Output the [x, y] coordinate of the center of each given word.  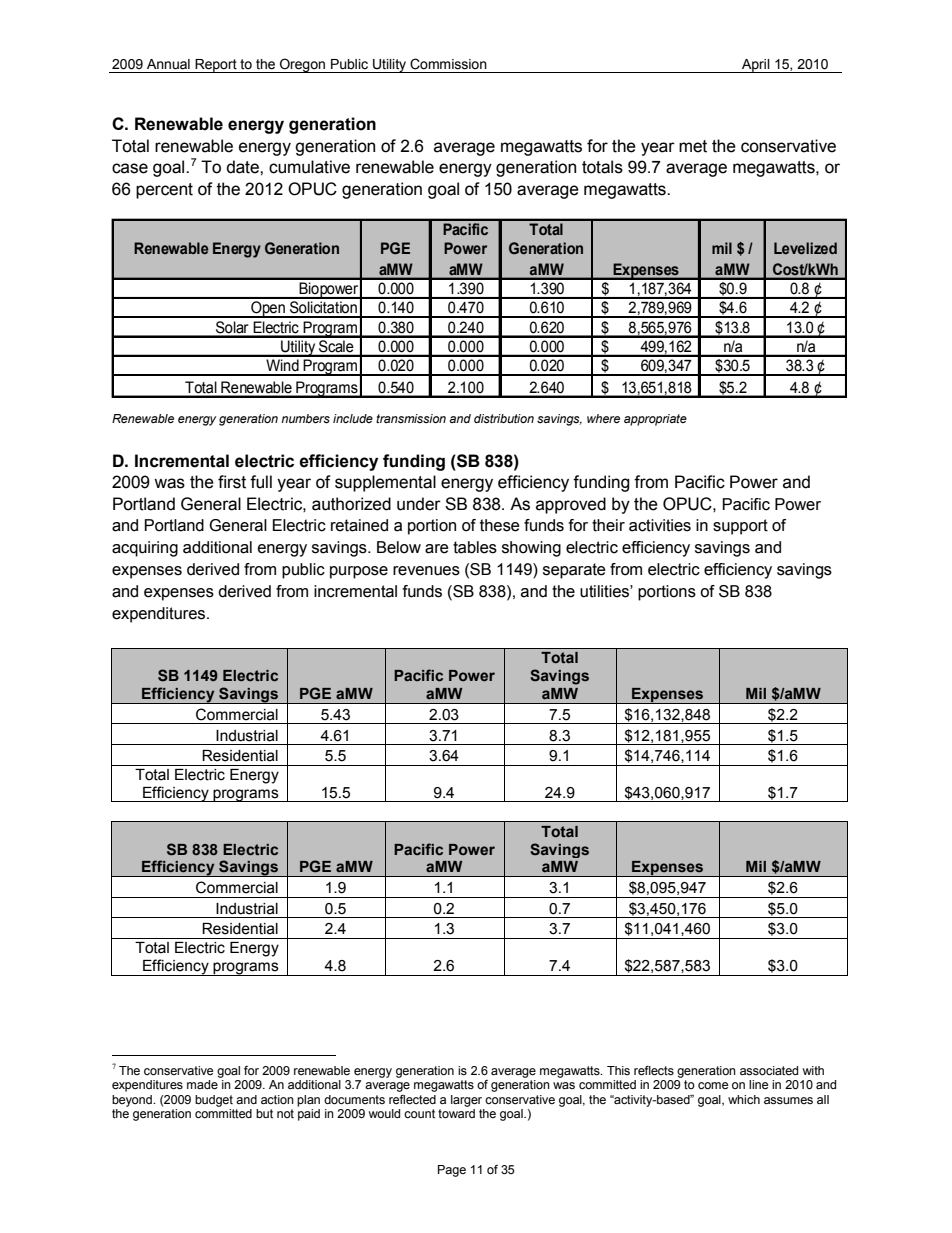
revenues [426, 571]
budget [214, 1101]
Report [216, 66]
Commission [448, 64]
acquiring [145, 549]
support [740, 527]
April [756, 66]
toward [456, 1112]
